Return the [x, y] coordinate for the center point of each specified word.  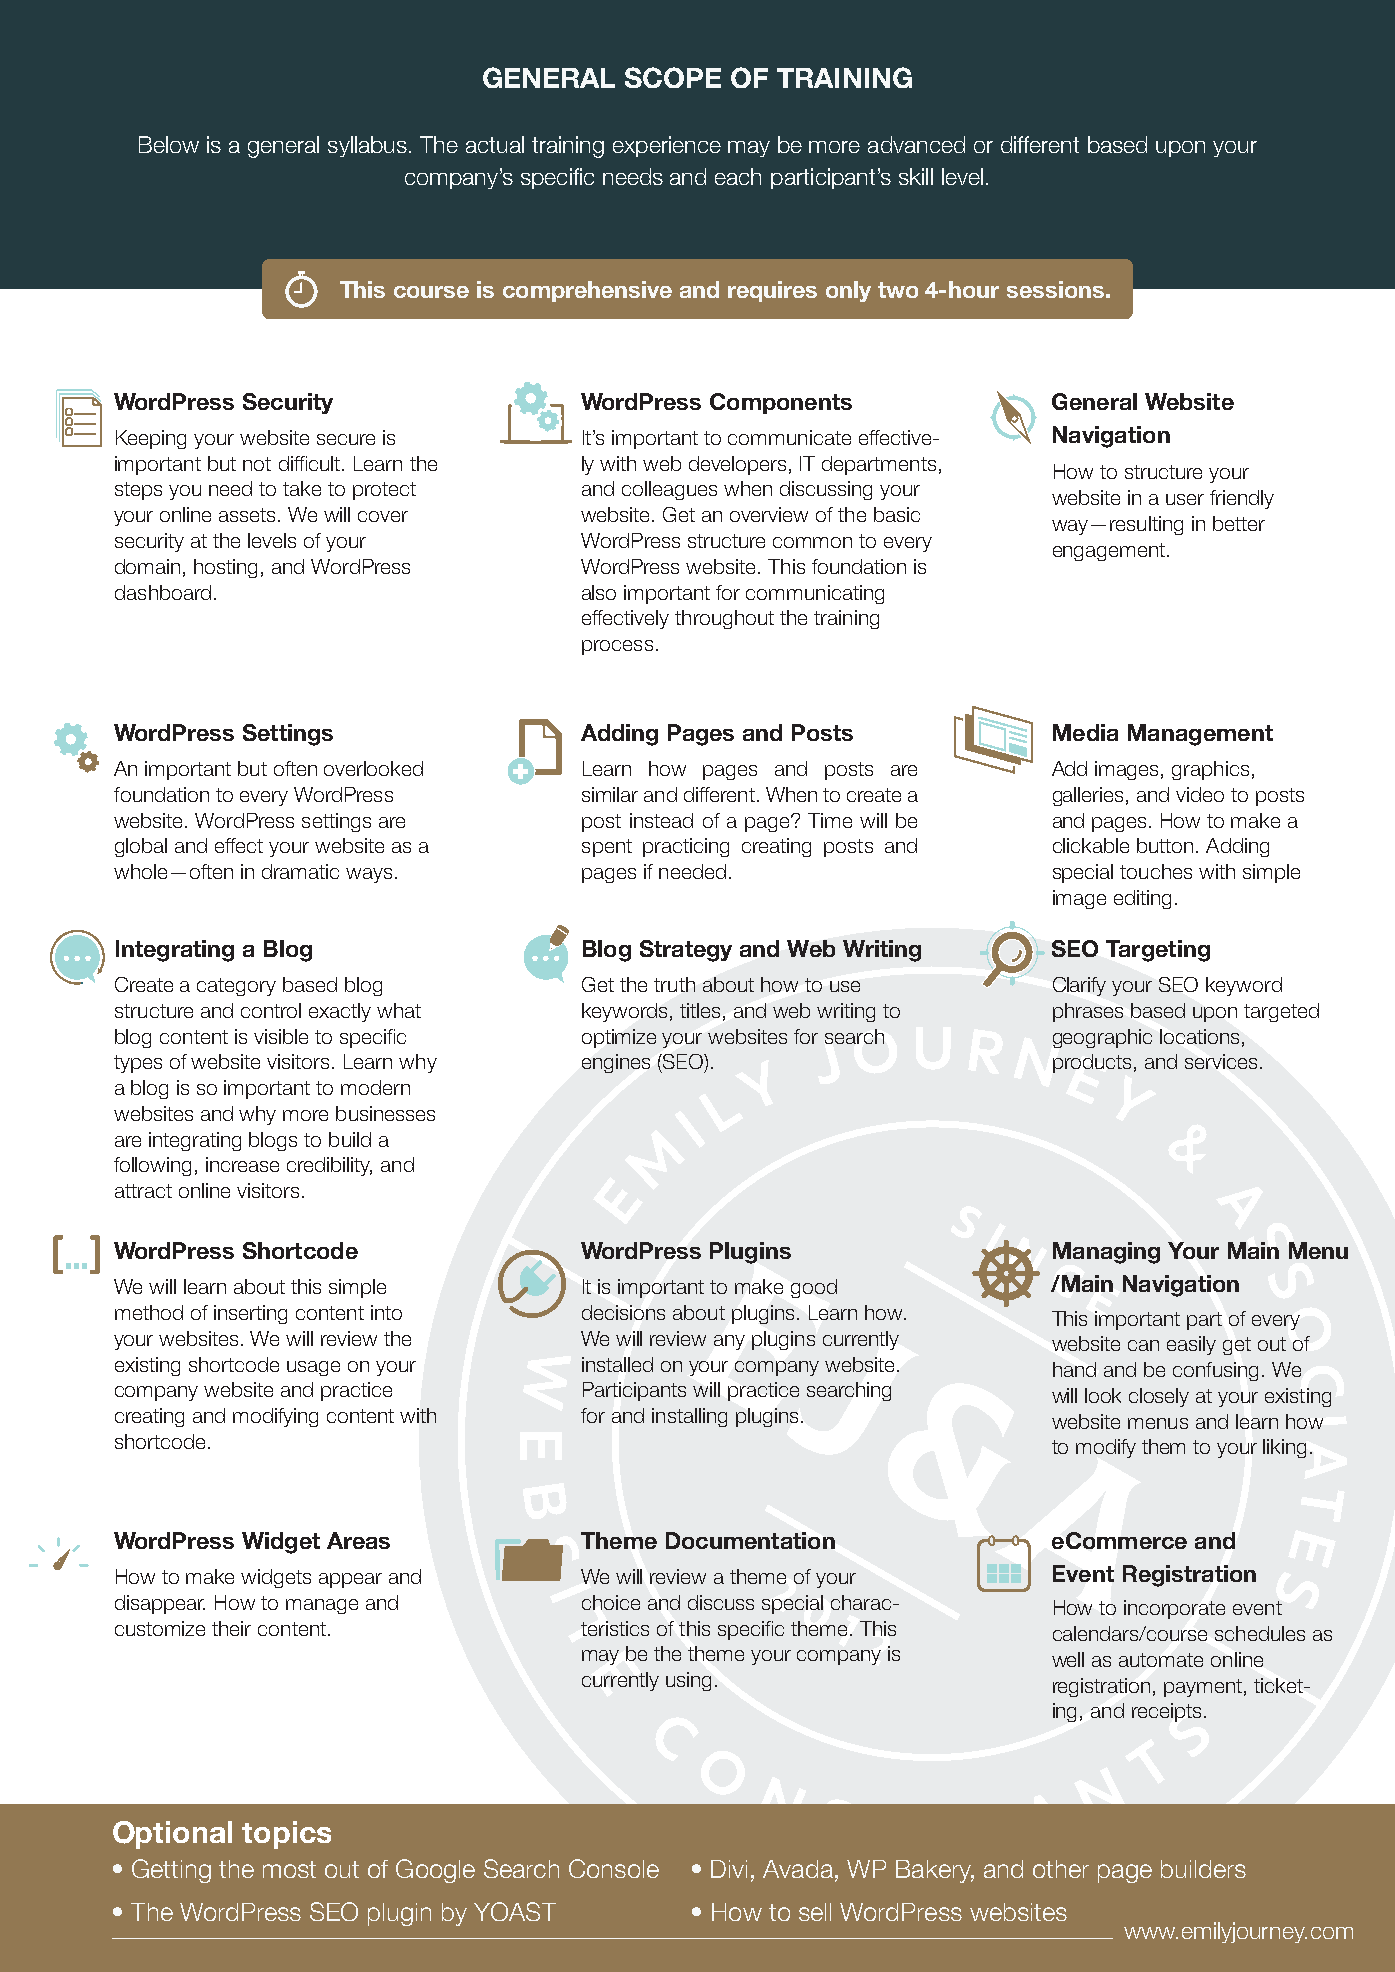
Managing [1106, 1253]
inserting [250, 1314]
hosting [225, 568]
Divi [729, 1869]
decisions [623, 1312]
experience [667, 146]
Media [1085, 732]
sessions [1055, 289]
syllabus [367, 146]
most [289, 1869]
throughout [724, 619]
